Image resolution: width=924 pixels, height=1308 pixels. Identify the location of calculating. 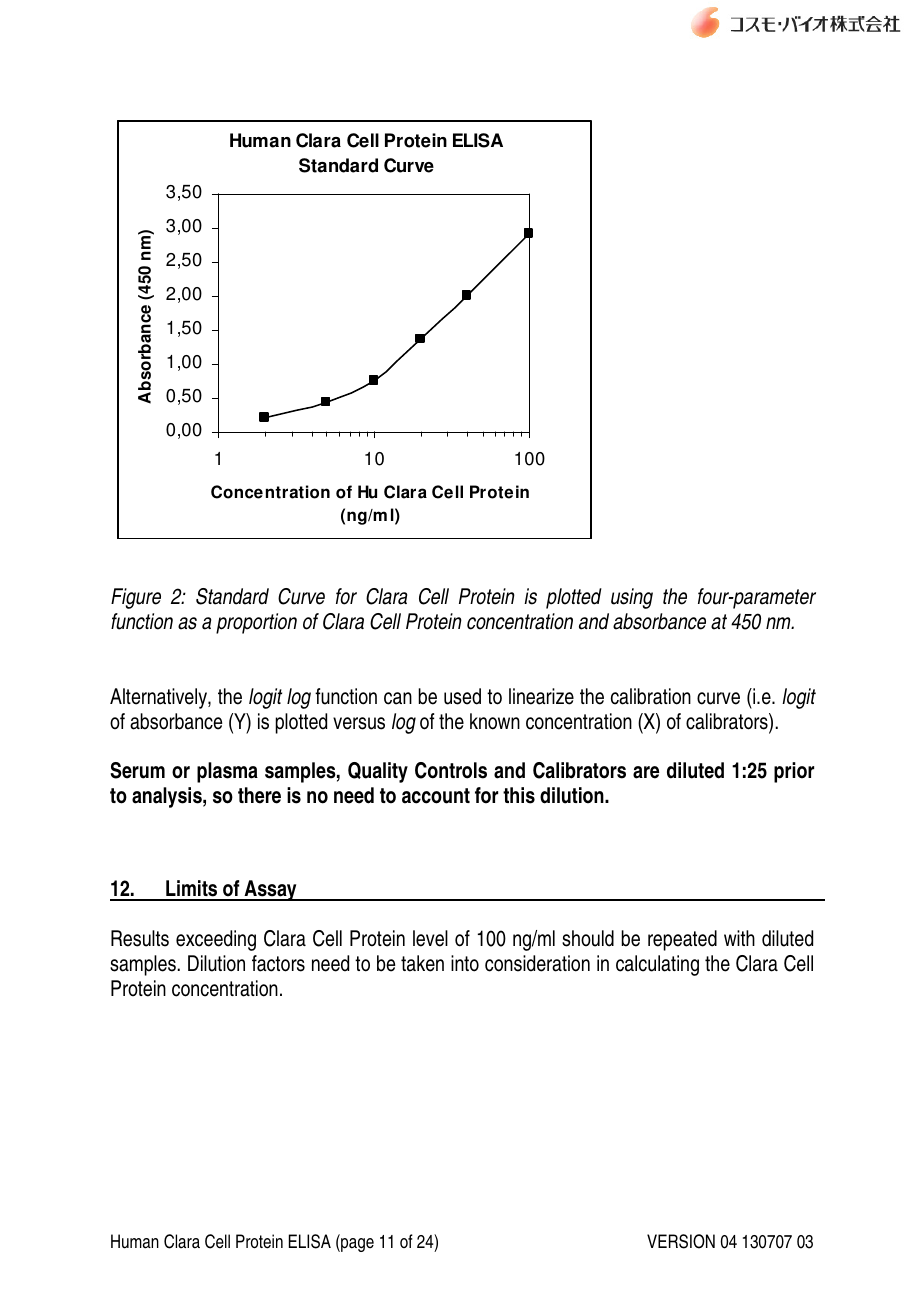
(657, 965).
